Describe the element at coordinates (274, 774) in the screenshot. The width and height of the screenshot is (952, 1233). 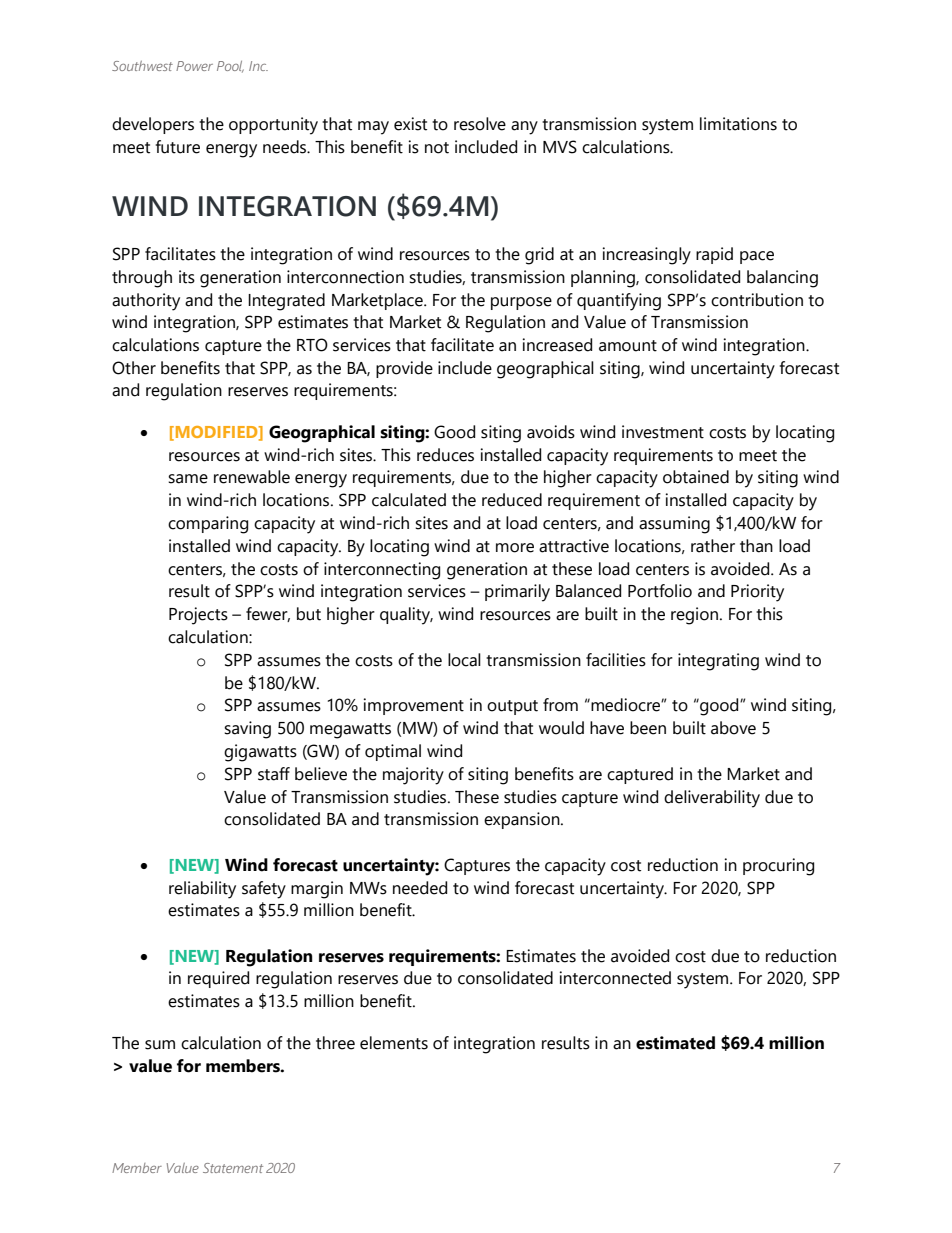
I see `staff` at that location.
